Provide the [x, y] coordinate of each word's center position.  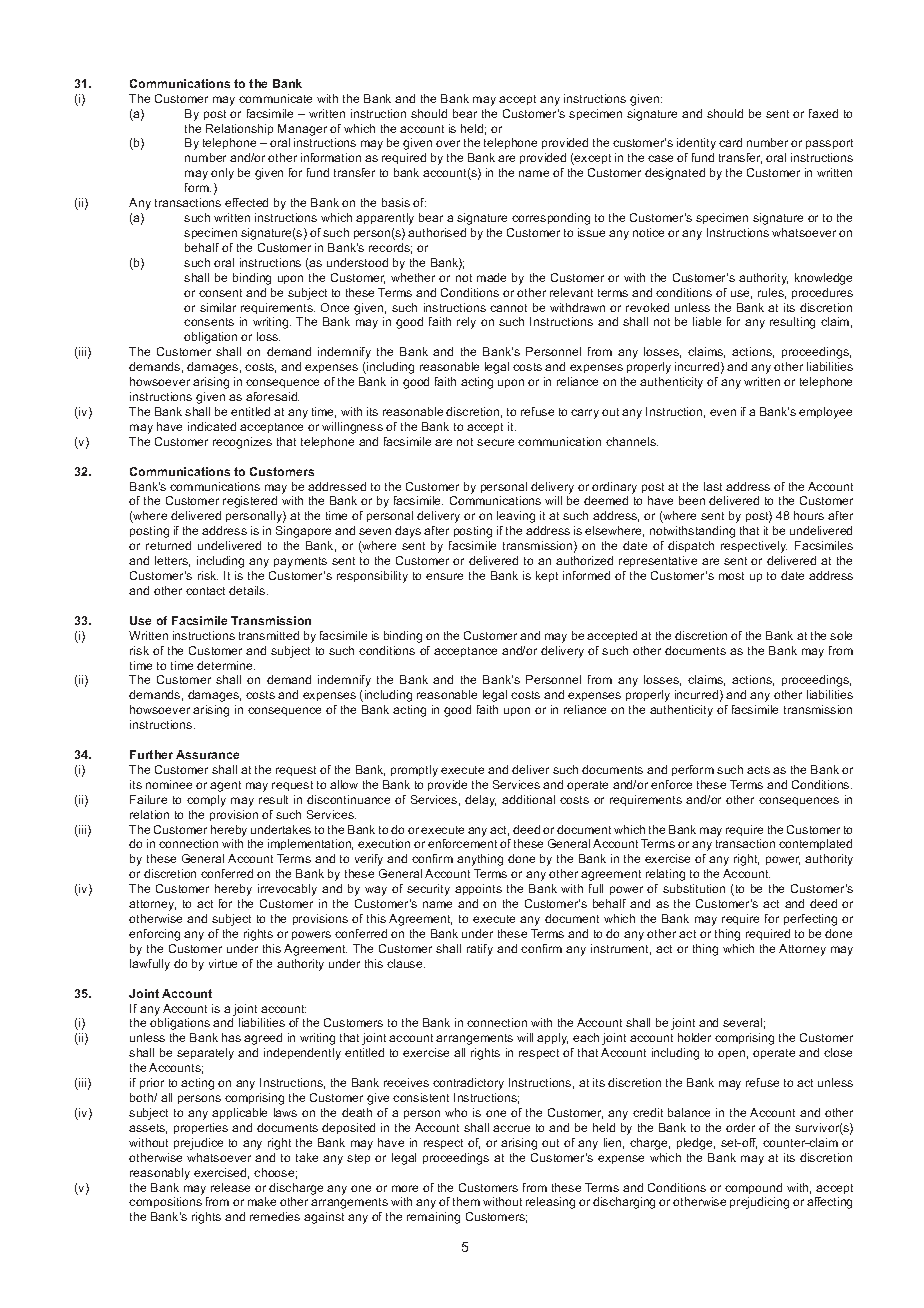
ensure [444, 576]
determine [226, 665]
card [730, 142]
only [222, 174]
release [230, 1187]
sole [841, 635]
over [448, 143]
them [466, 1201]
